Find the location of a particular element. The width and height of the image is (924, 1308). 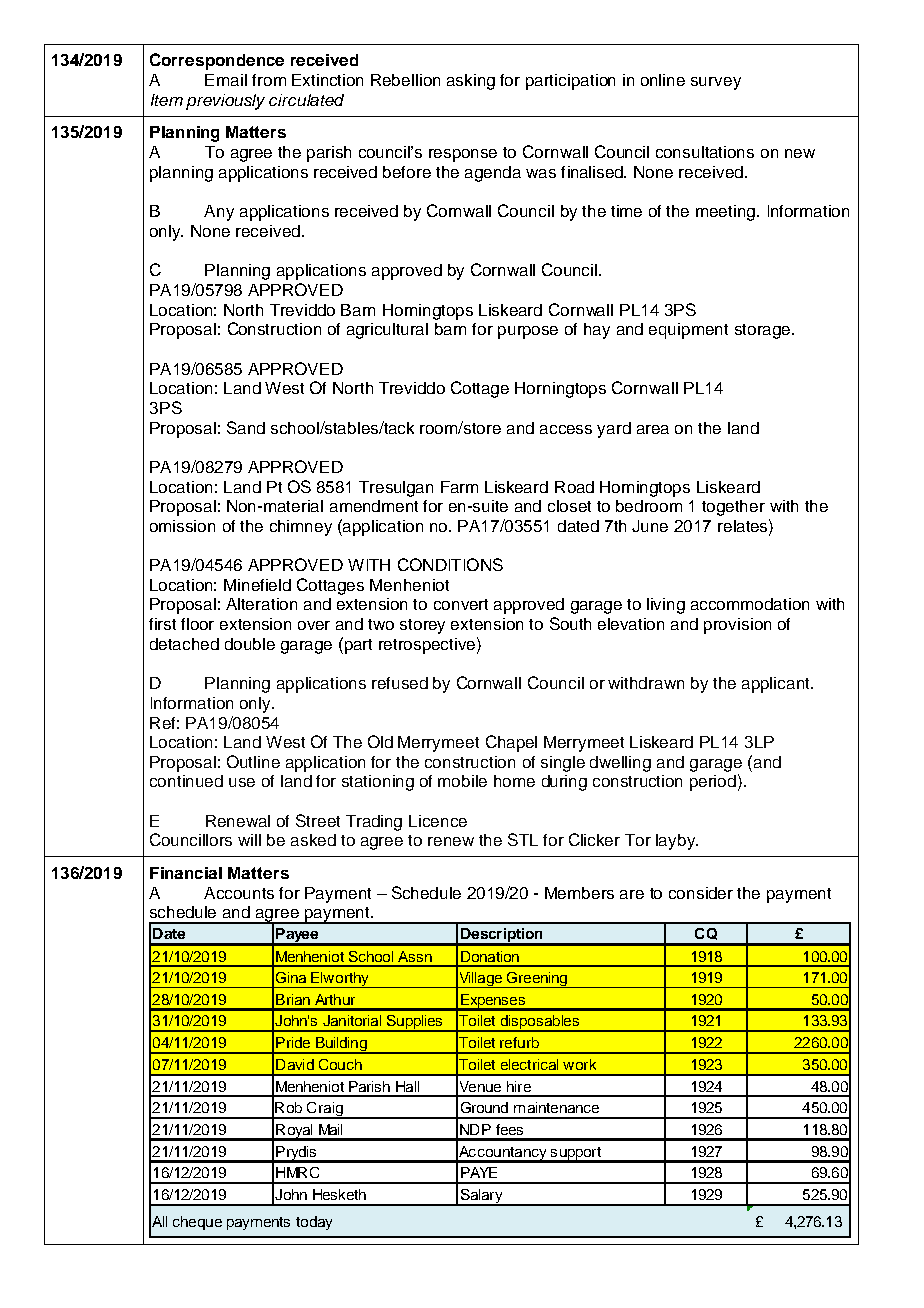

Sand is located at coordinates (246, 427).
